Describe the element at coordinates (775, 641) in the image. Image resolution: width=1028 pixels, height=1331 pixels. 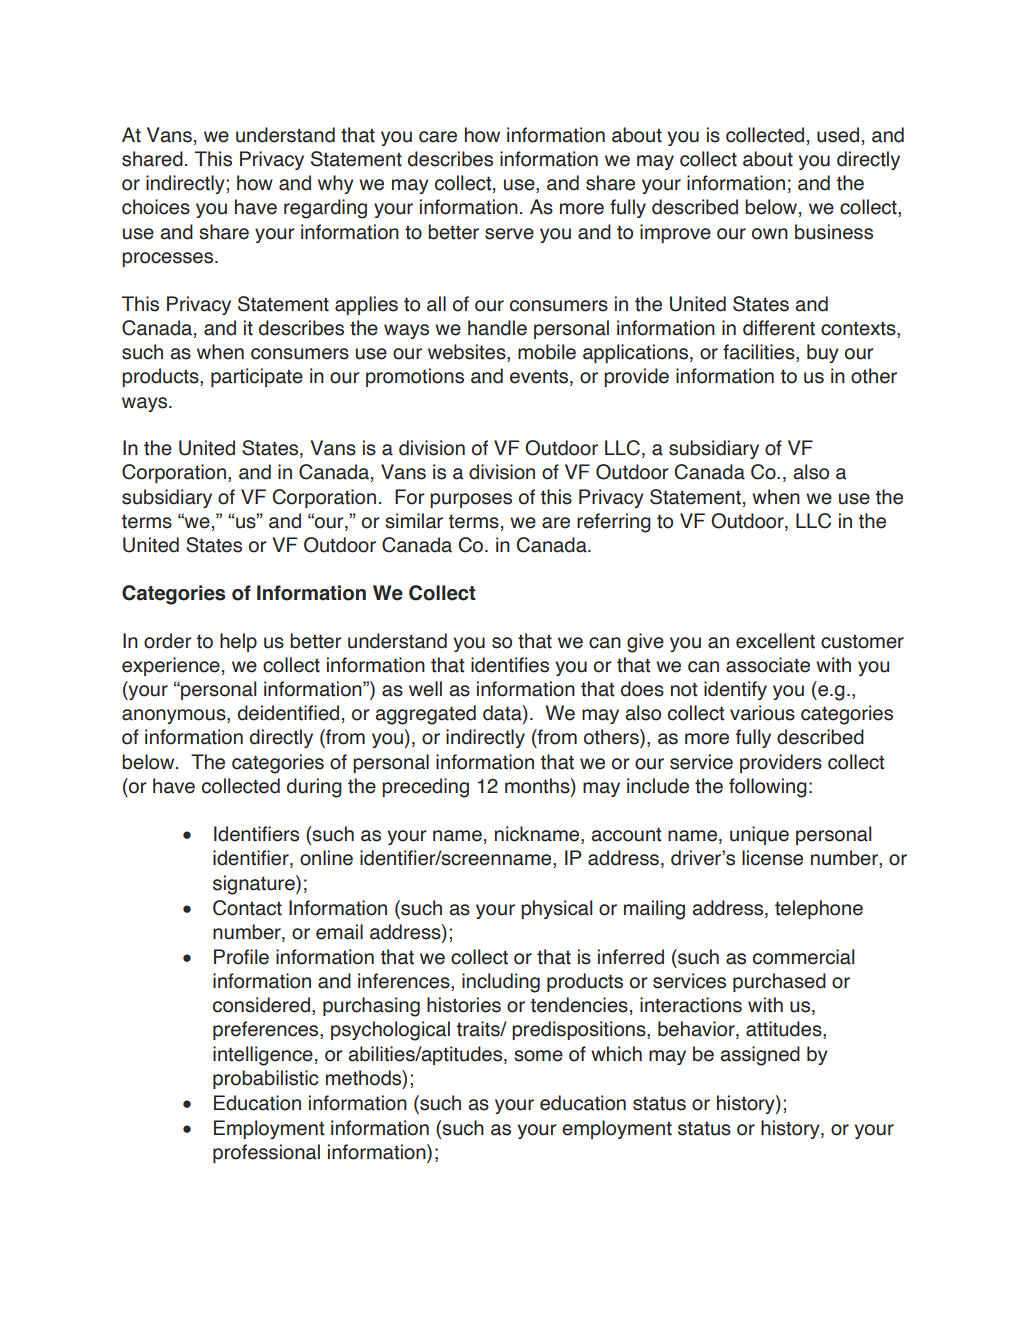
I see `excellent` at that location.
